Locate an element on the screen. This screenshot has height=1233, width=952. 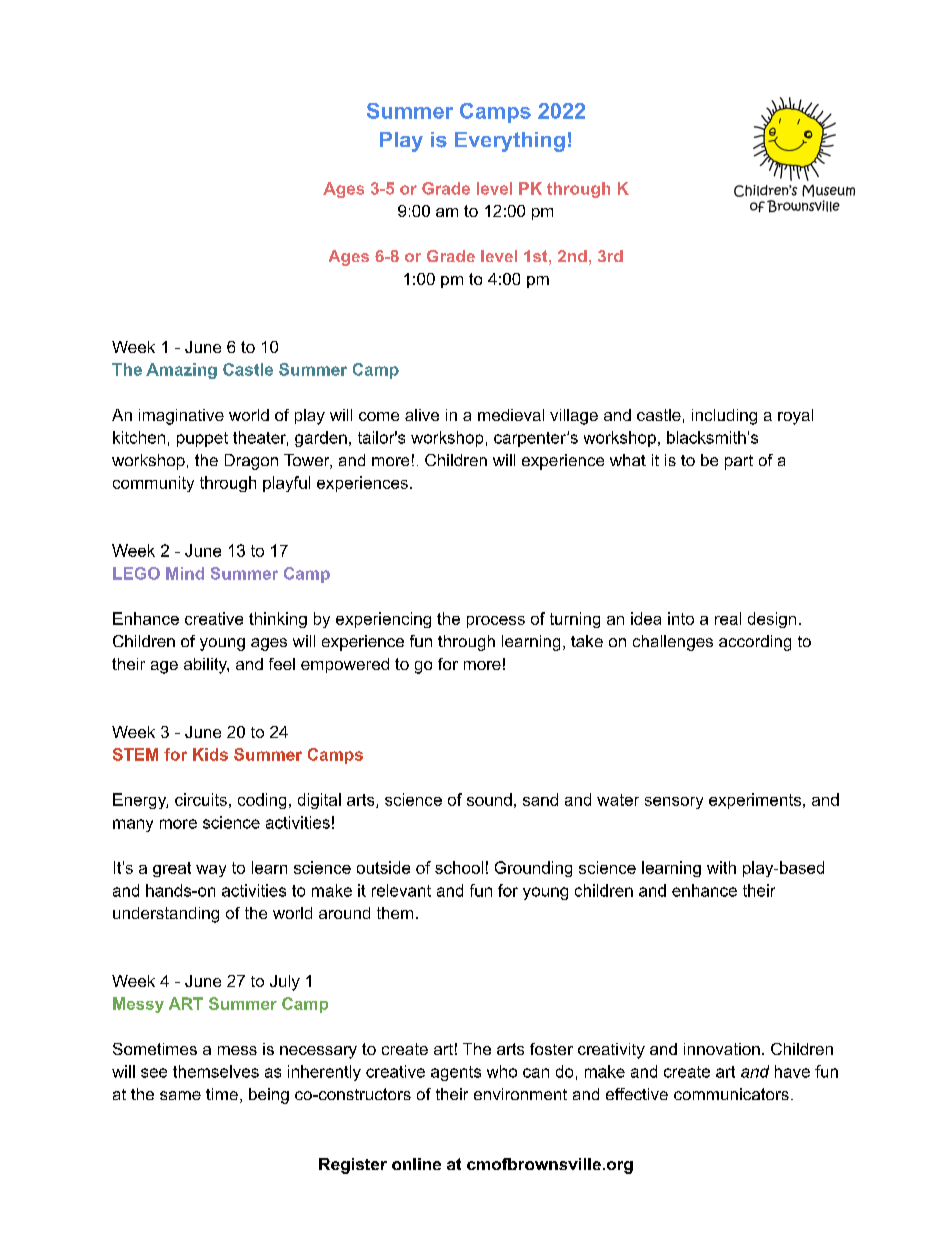
circuits is located at coordinates (201, 799).
